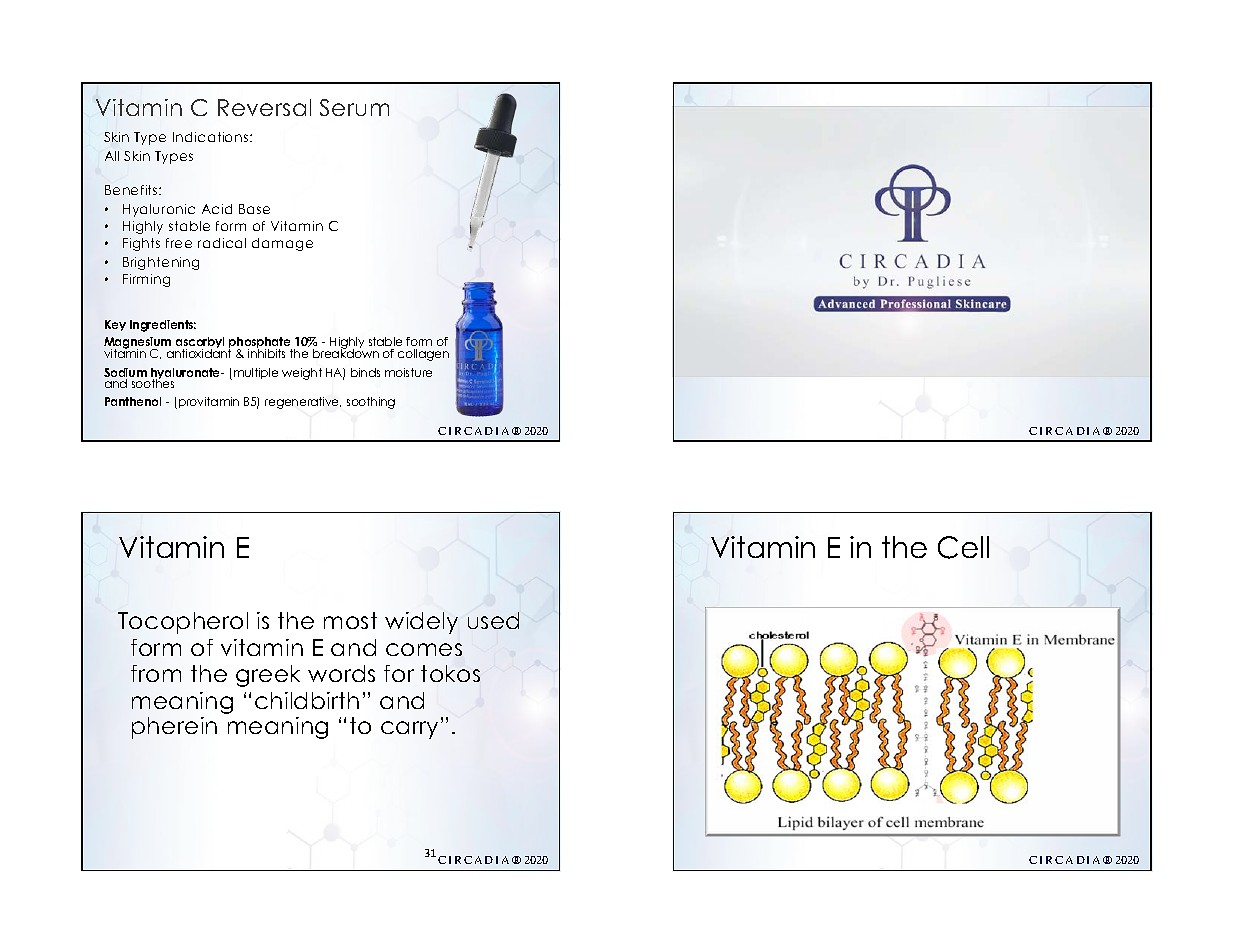 Image resolution: width=1233 pixels, height=952 pixels. Describe the element at coordinates (161, 263) in the screenshot. I see `Brightening` at that location.
